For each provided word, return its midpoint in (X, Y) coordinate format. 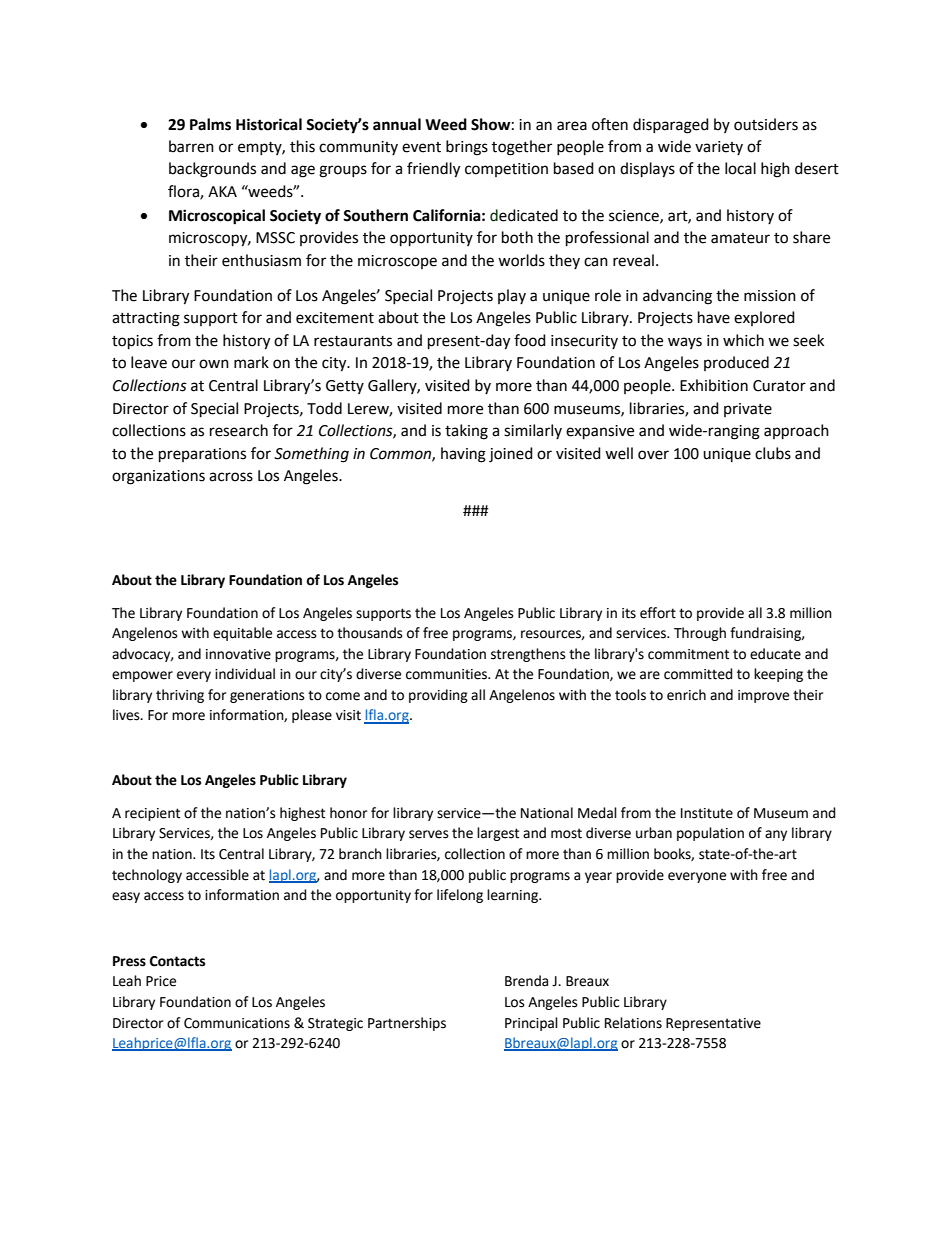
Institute (707, 813)
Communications (237, 1023)
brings (467, 148)
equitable (242, 634)
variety (719, 148)
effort (658, 613)
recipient (152, 814)
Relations (633, 1023)
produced (736, 363)
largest (498, 834)
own (214, 364)
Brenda (526, 981)
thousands (370, 633)
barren (191, 146)
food (530, 340)
